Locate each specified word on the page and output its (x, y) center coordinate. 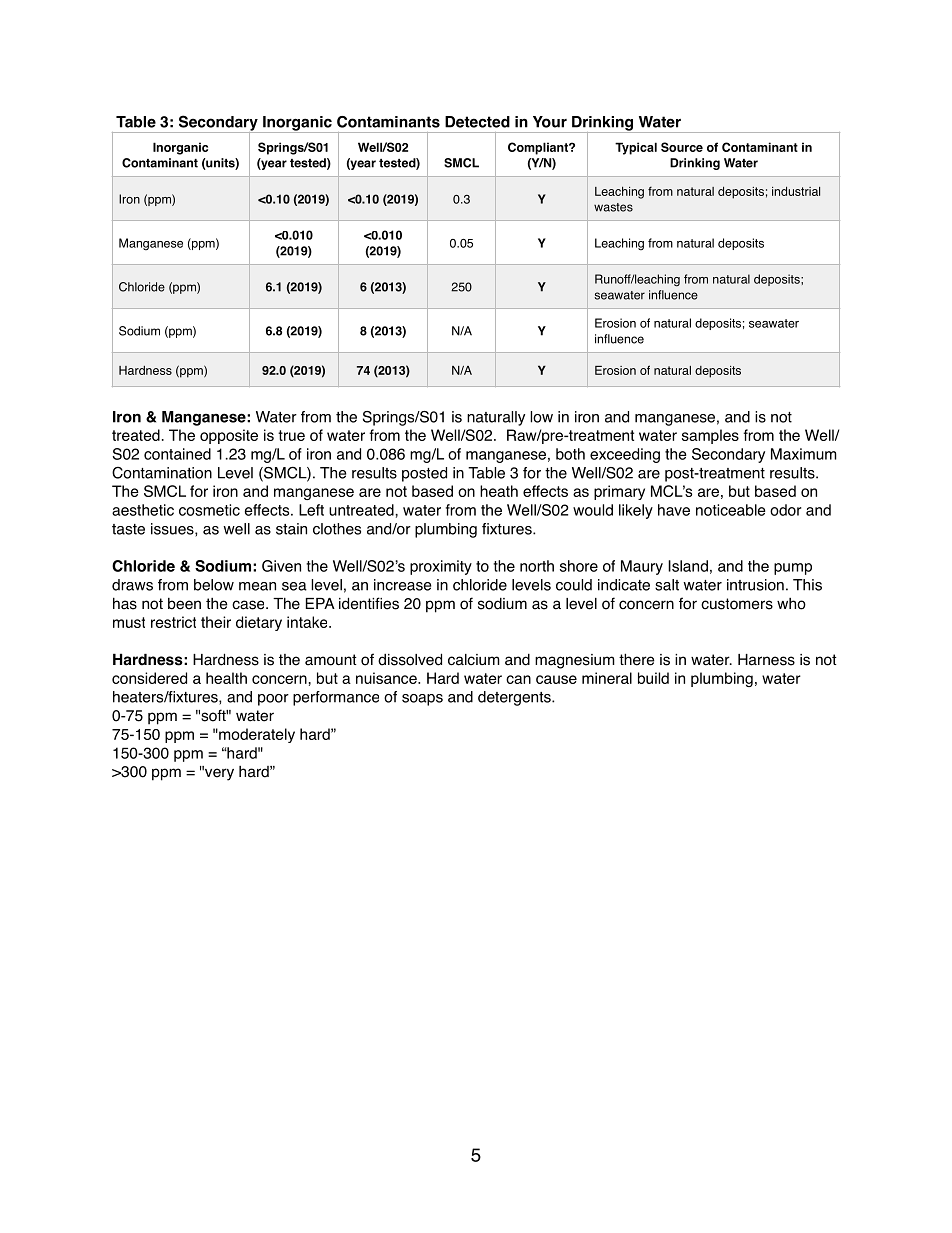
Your (550, 122)
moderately (256, 735)
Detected (477, 122)
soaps (422, 700)
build (653, 678)
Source (682, 147)
